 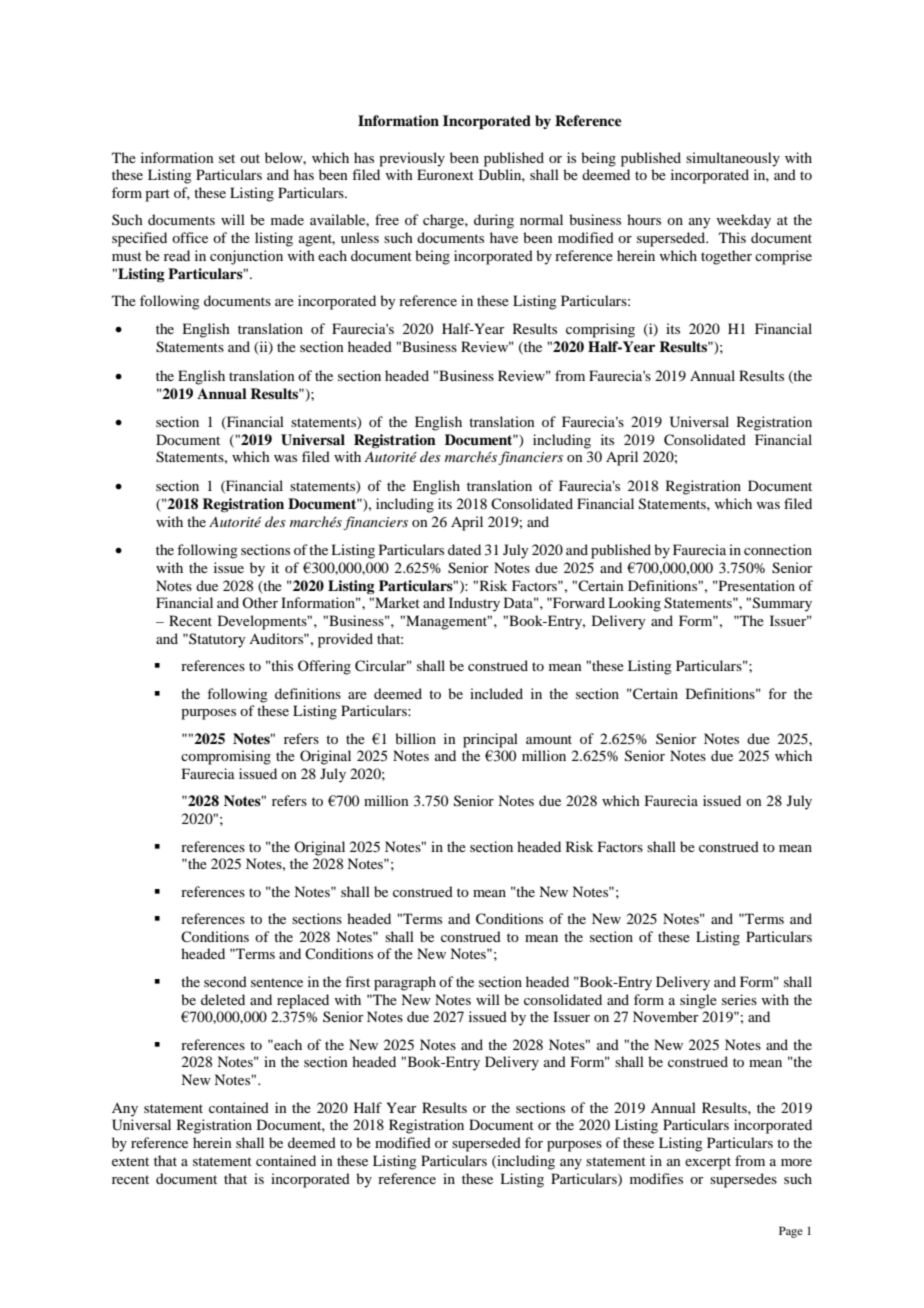 What do you see at coordinates (227, 158) in the screenshot?
I see `set` at bounding box center [227, 158].
